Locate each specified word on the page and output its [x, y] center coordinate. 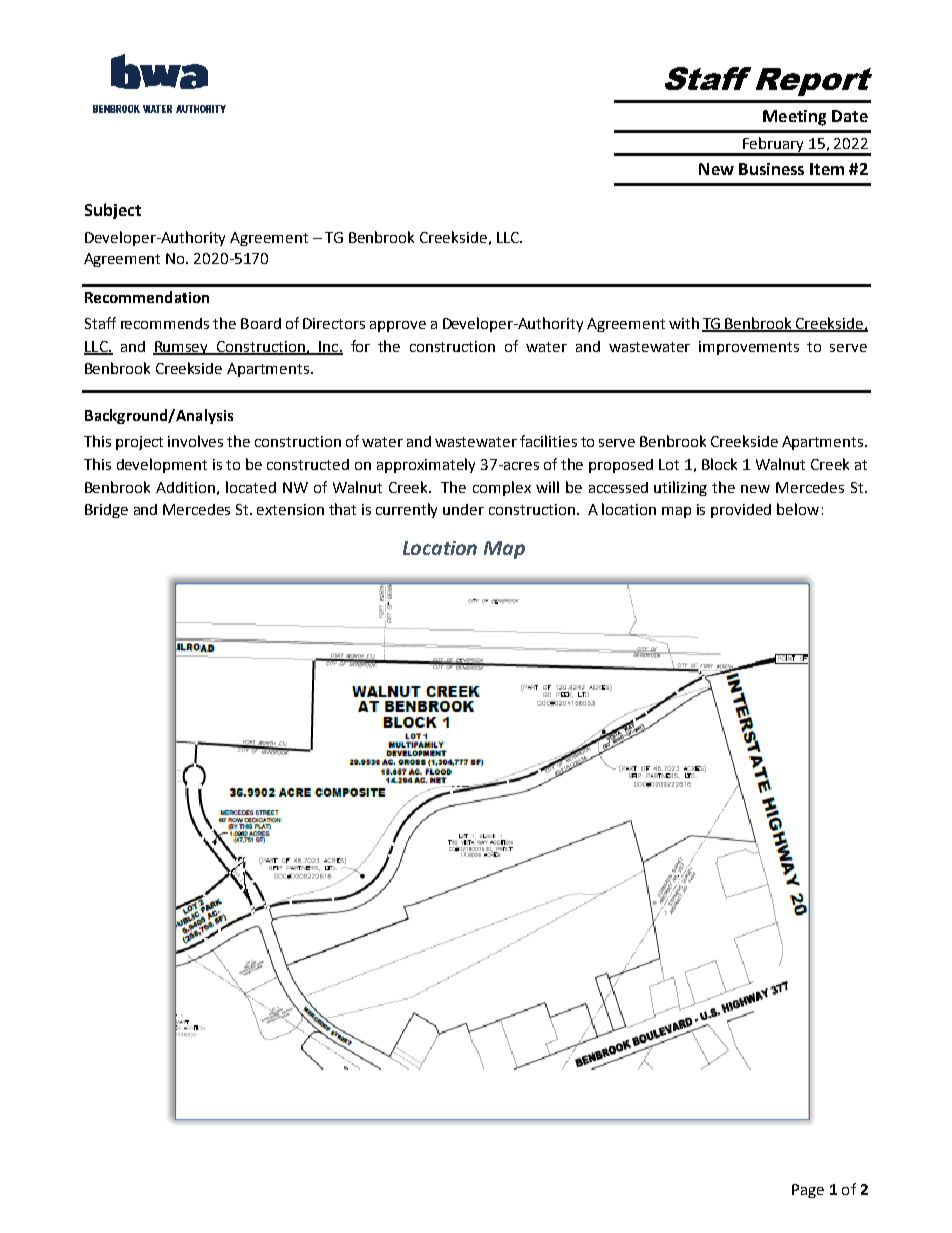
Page [808, 1191]
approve [398, 326]
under [463, 509]
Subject [113, 211]
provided [741, 511]
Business [771, 169]
